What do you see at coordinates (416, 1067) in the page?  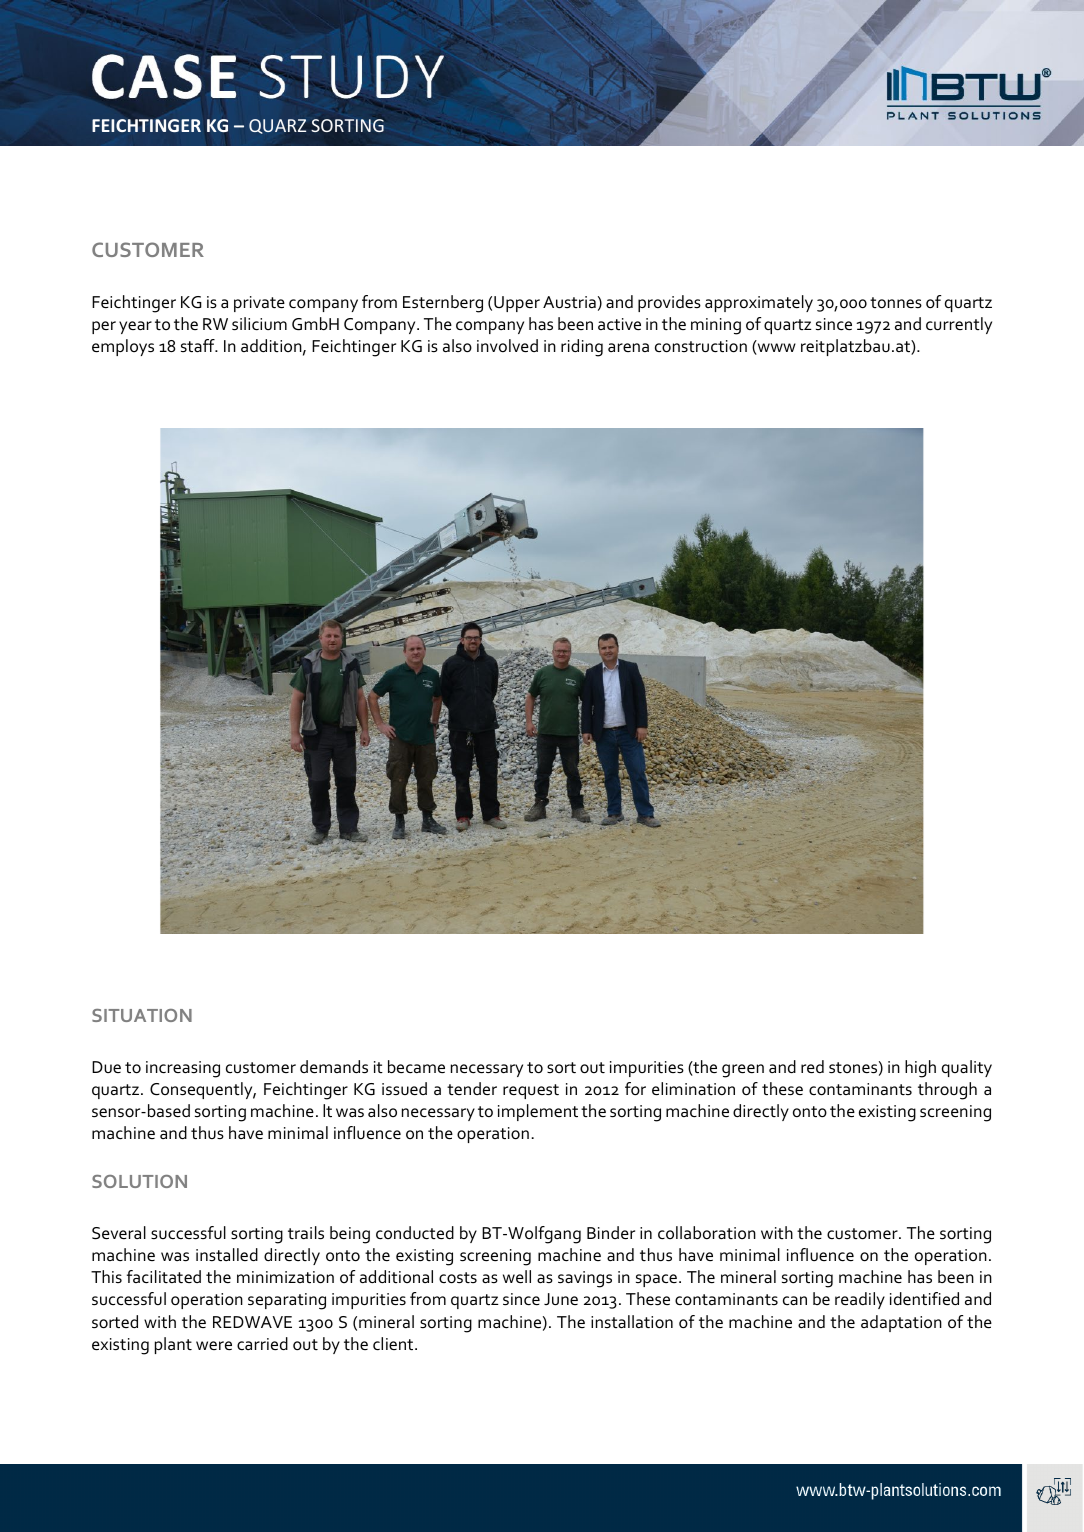 I see `became` at bounding box center [416, 1067].
